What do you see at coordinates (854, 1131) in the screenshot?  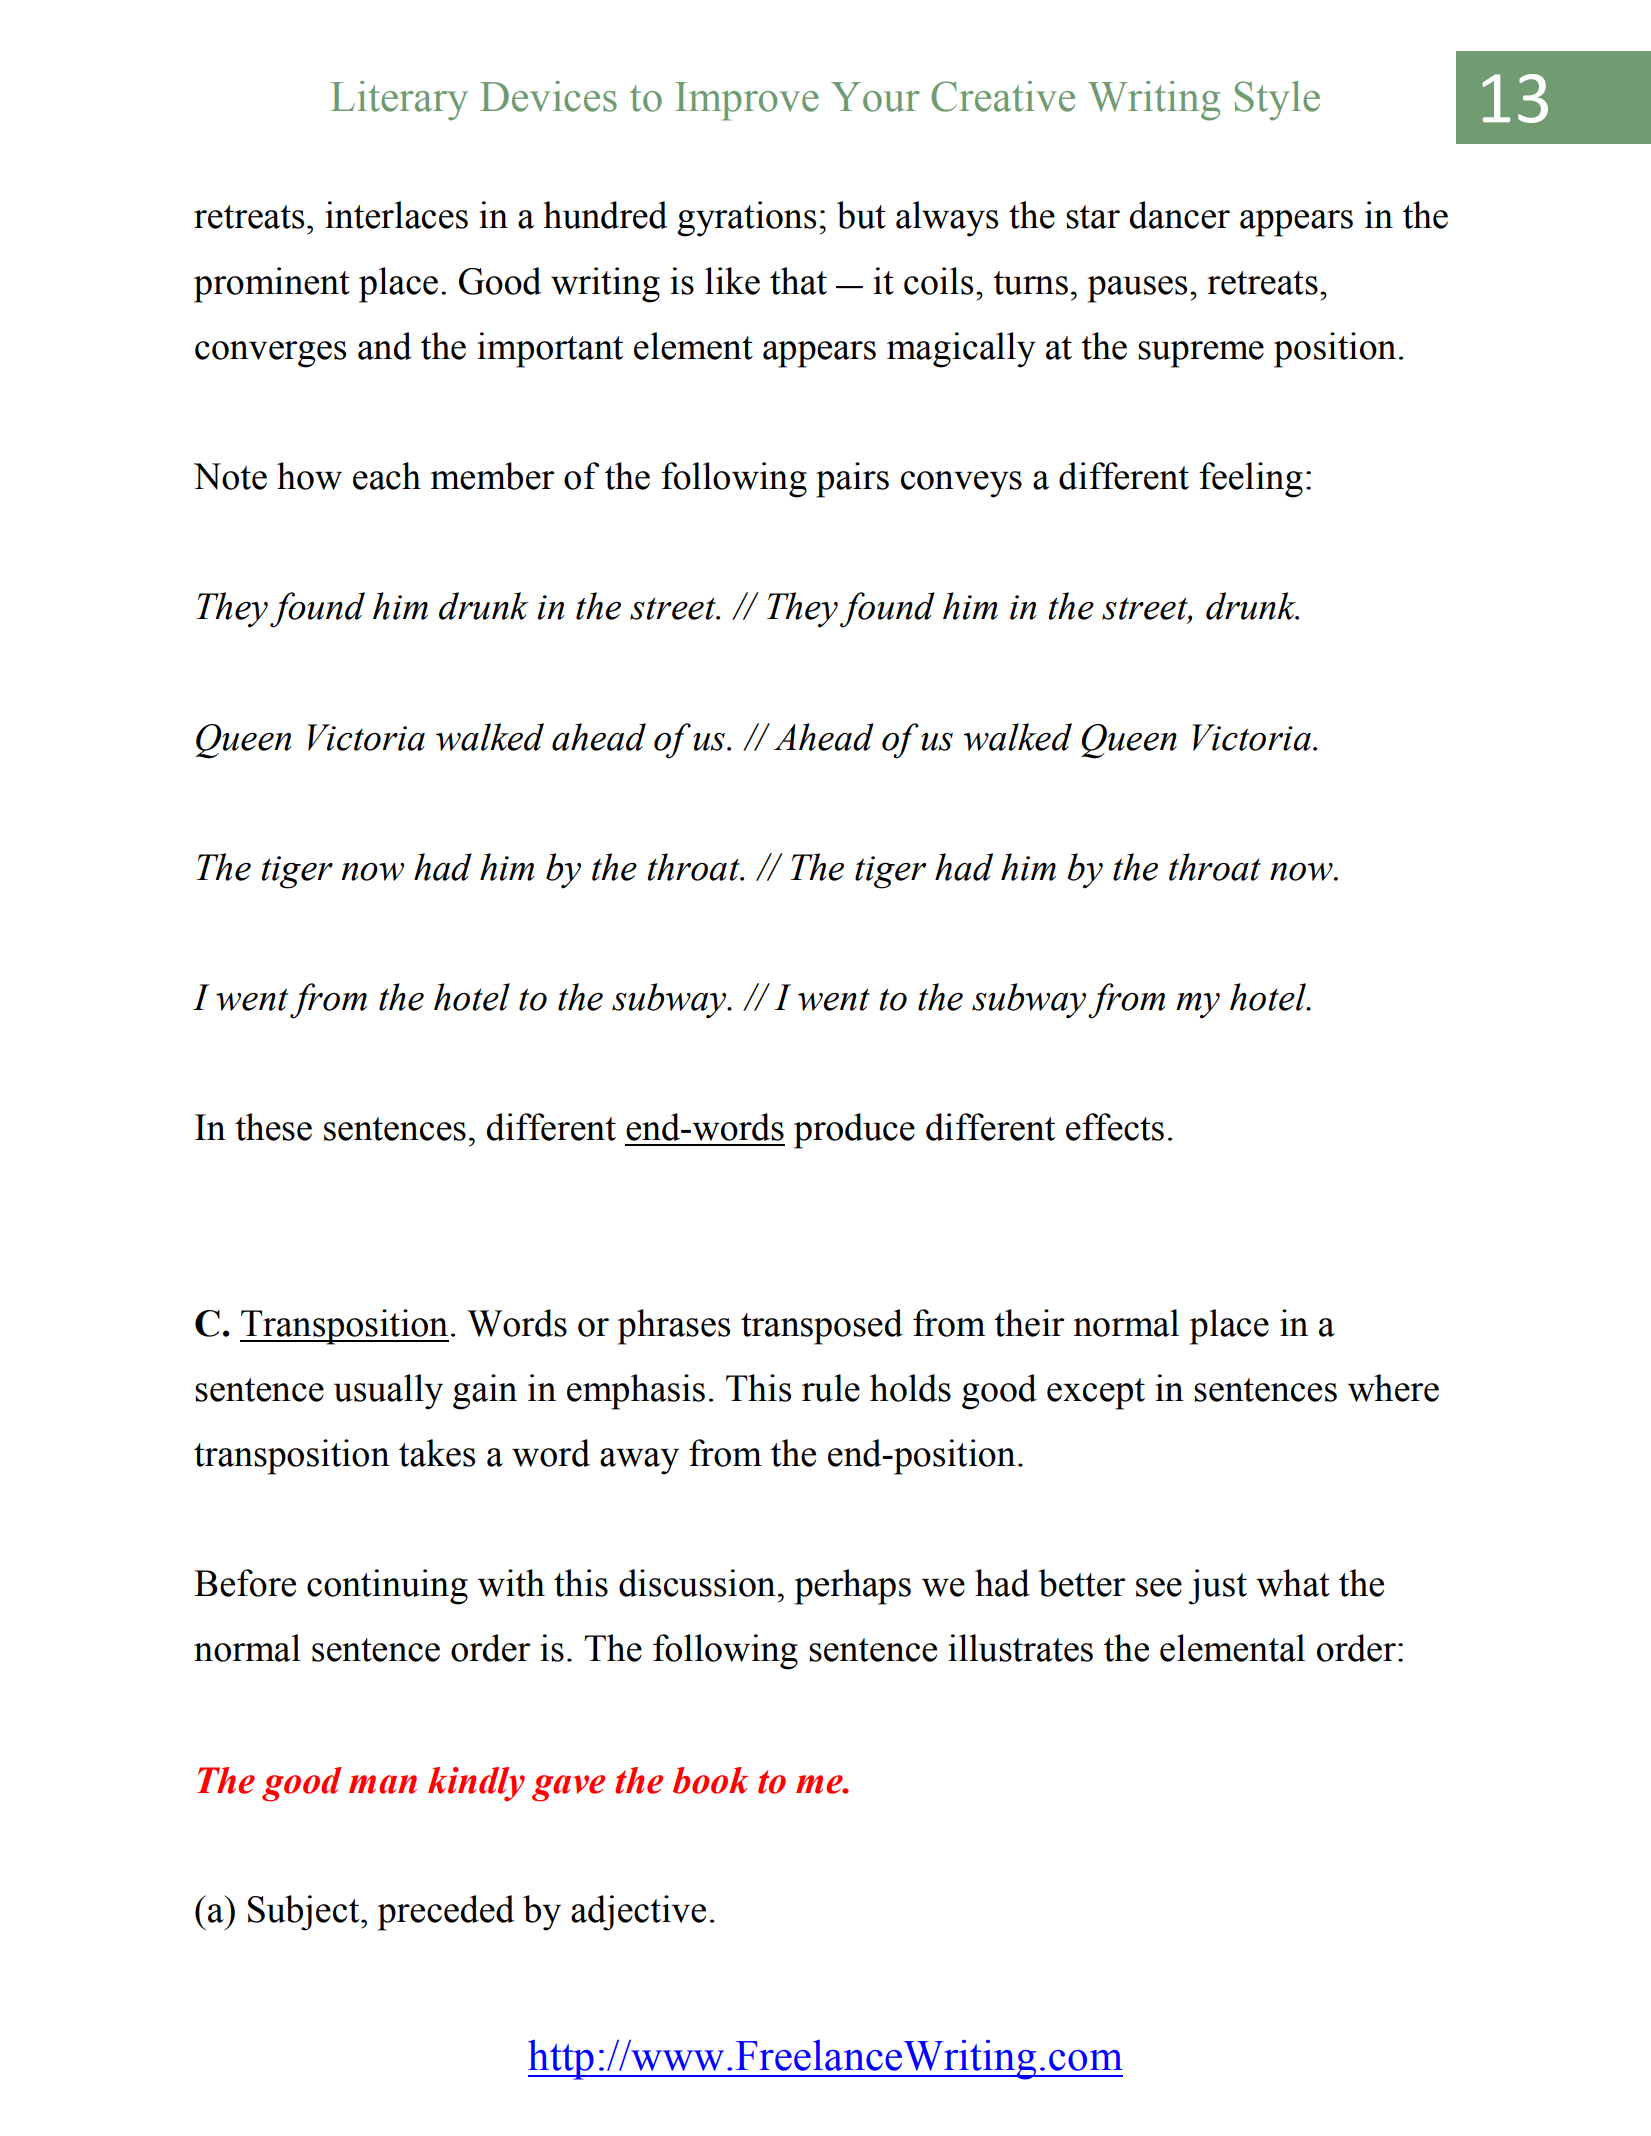 I see `produce` at bounding box center [854, 1131].
